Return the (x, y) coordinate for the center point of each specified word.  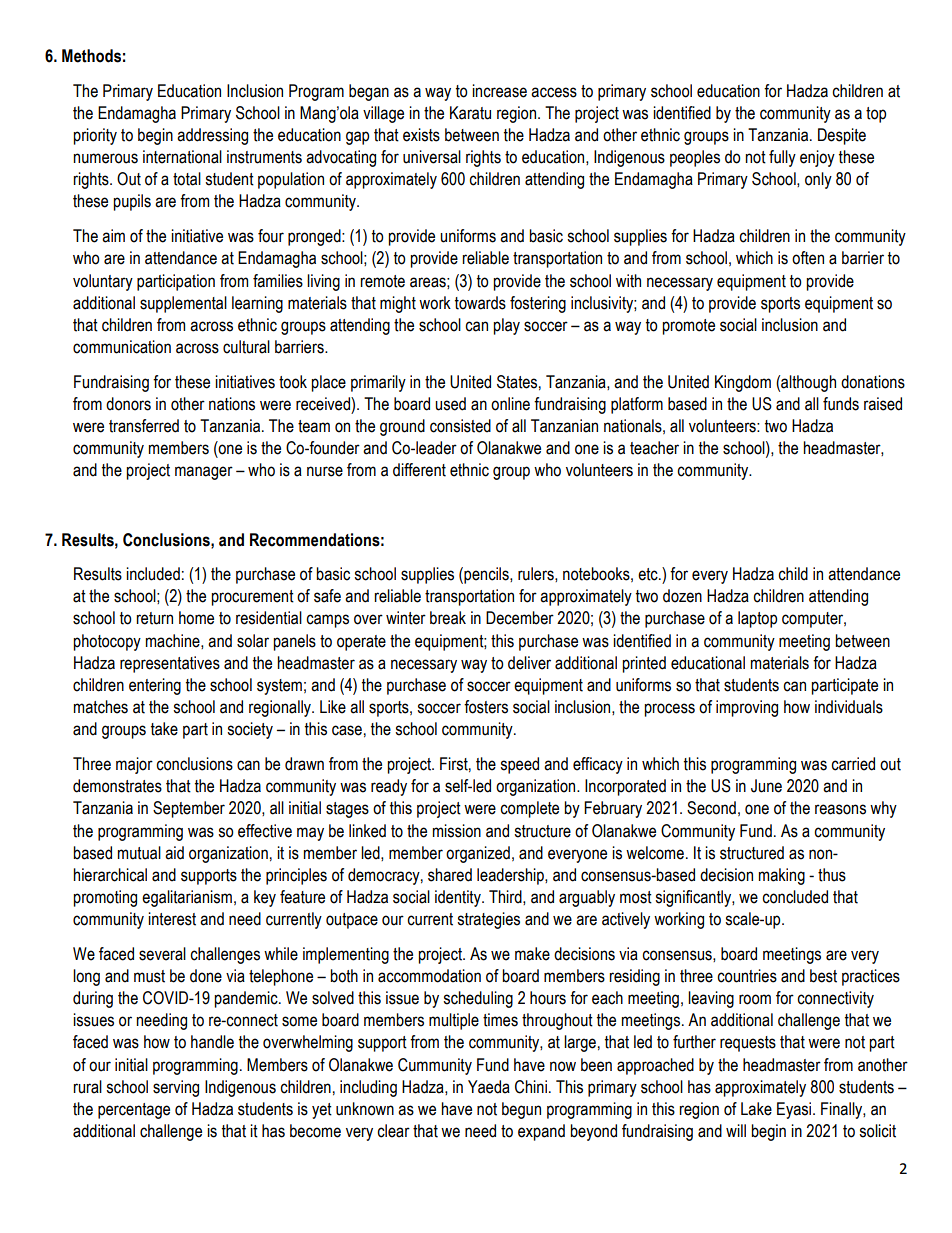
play (506, 326)
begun (521, 1110)
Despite (842, 136)
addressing (212, 136)
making (782, 876)
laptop (757, 619)
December (520, 618)
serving (176, 1088)
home (196, 618)
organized (478, 854)
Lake (756, 1109)
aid (174, 853)
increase (499, 91)
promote (688, 327)
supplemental (183, 304)
